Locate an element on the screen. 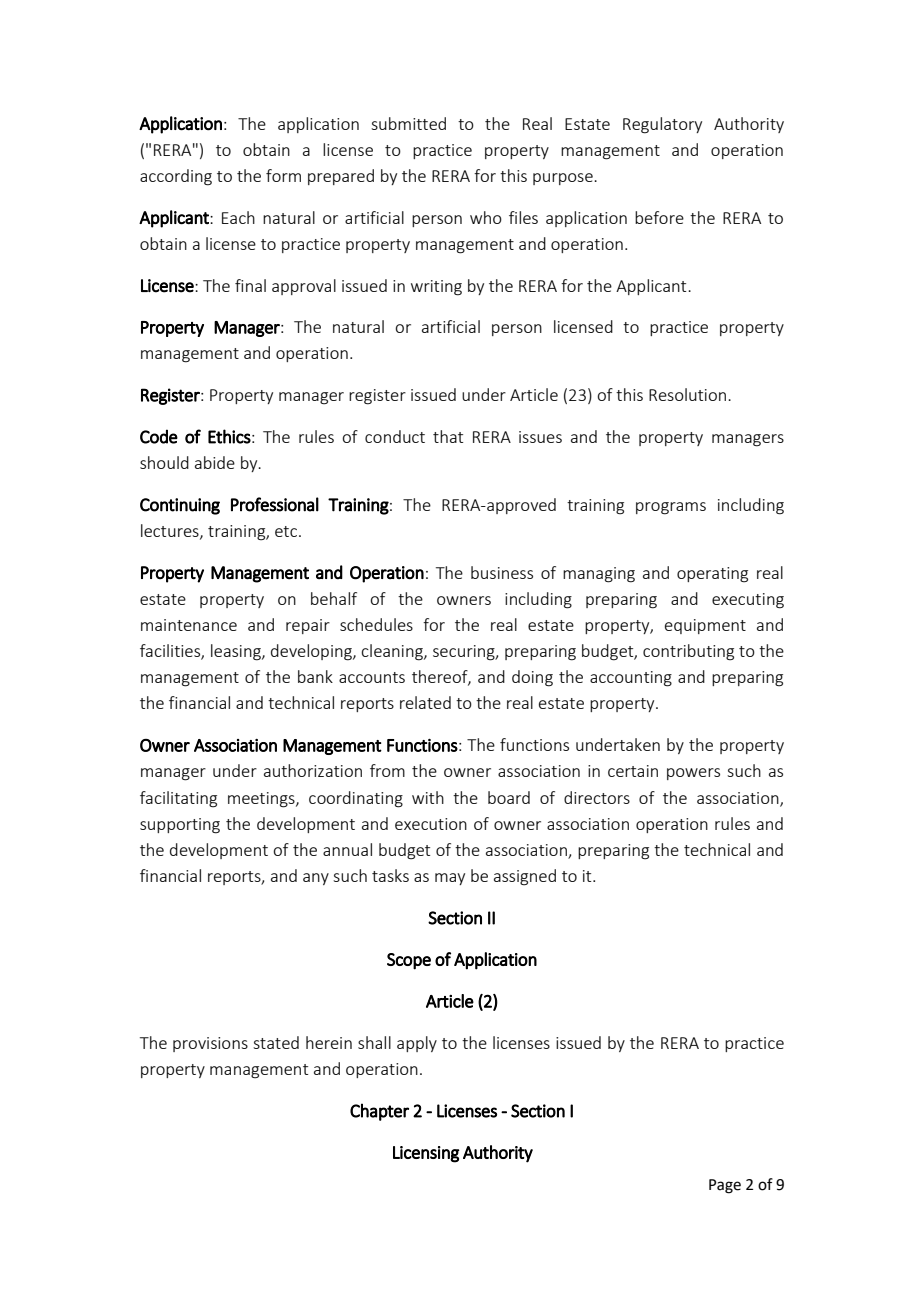  provisions is located at coordinates (210, 1044).
